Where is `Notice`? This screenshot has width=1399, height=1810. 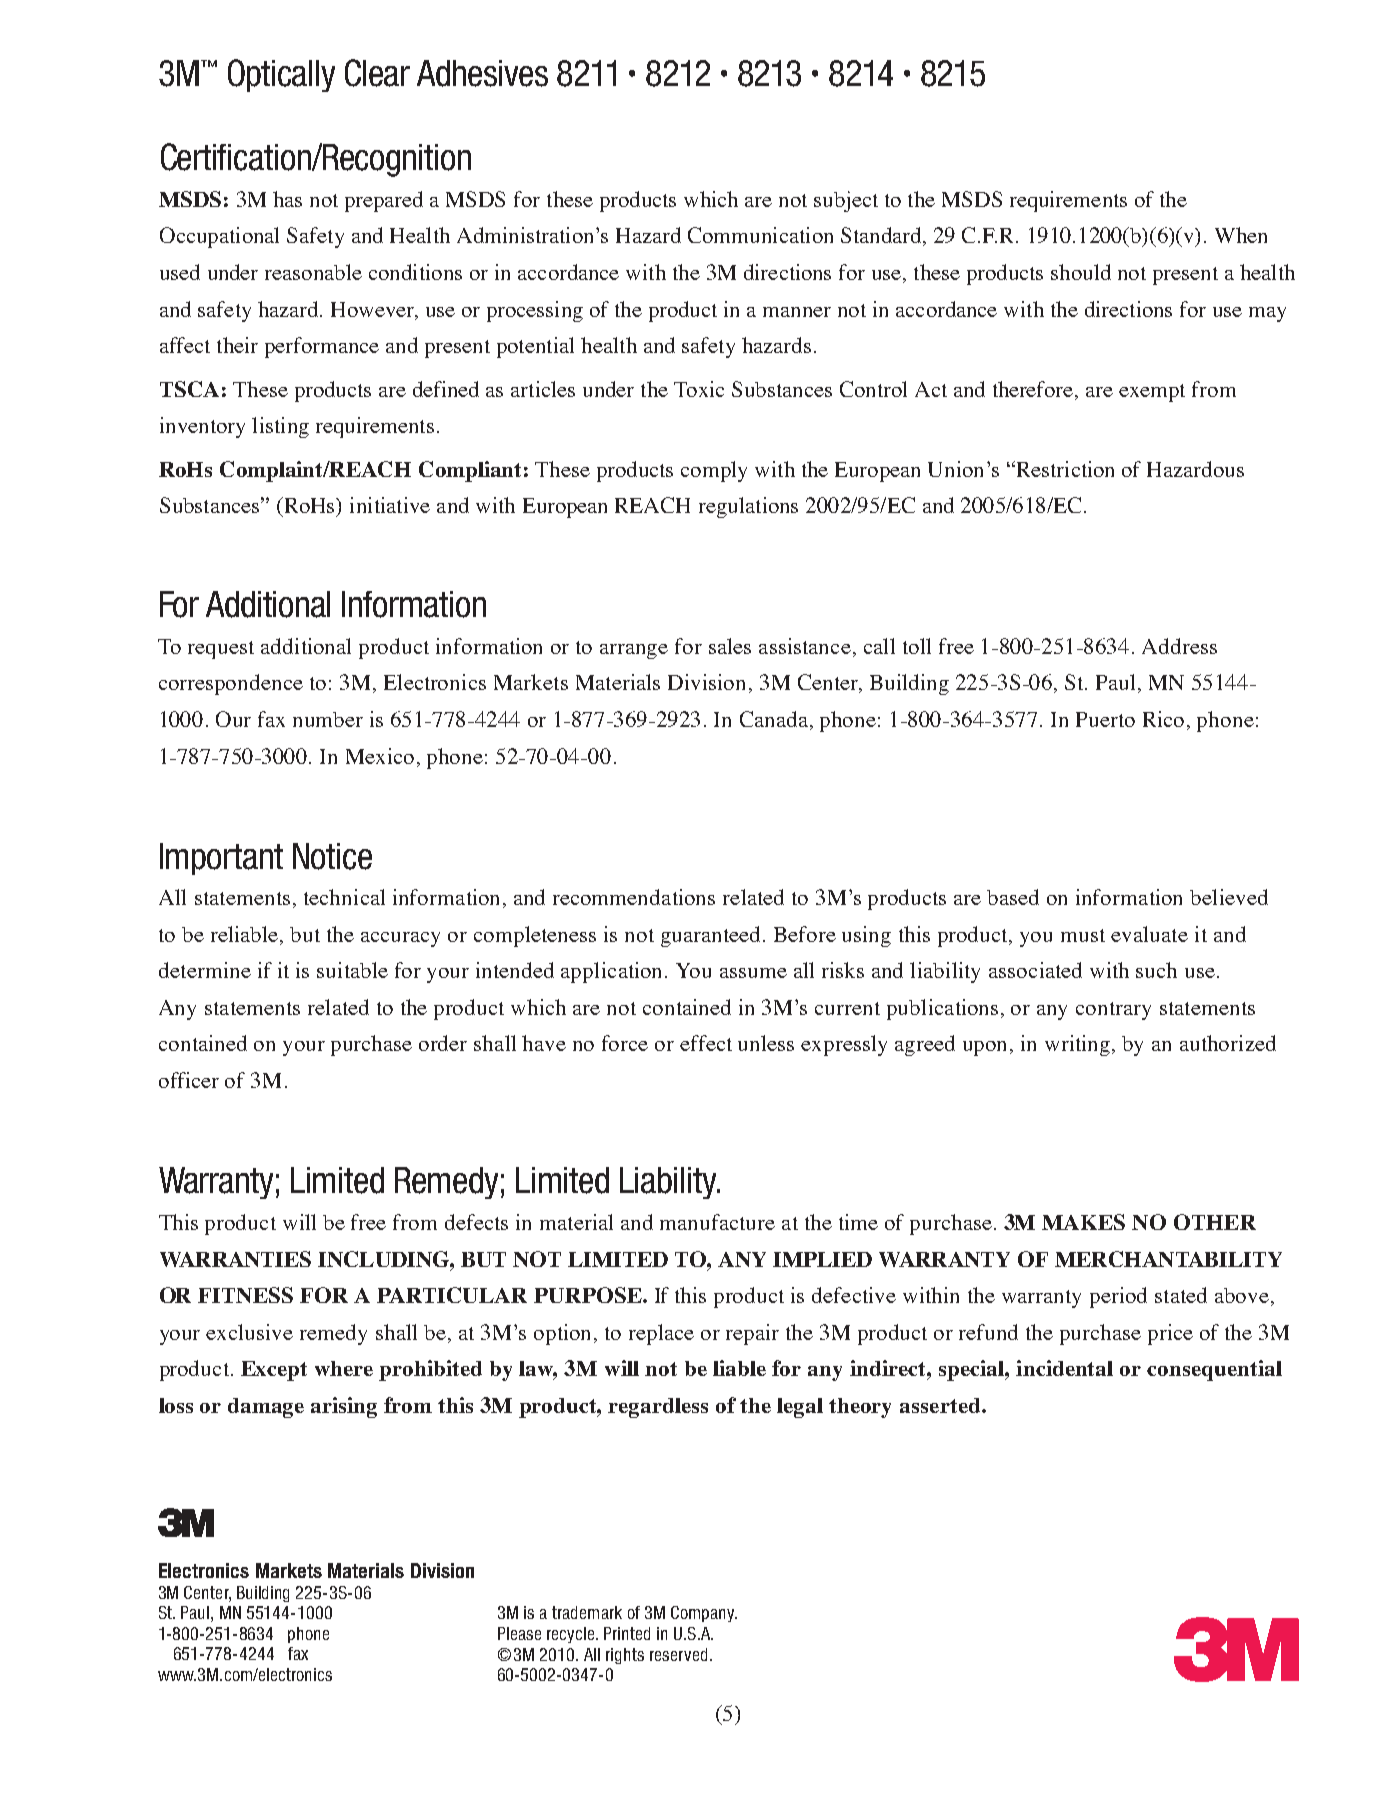
Notice is located at coordinates (332, 856).
